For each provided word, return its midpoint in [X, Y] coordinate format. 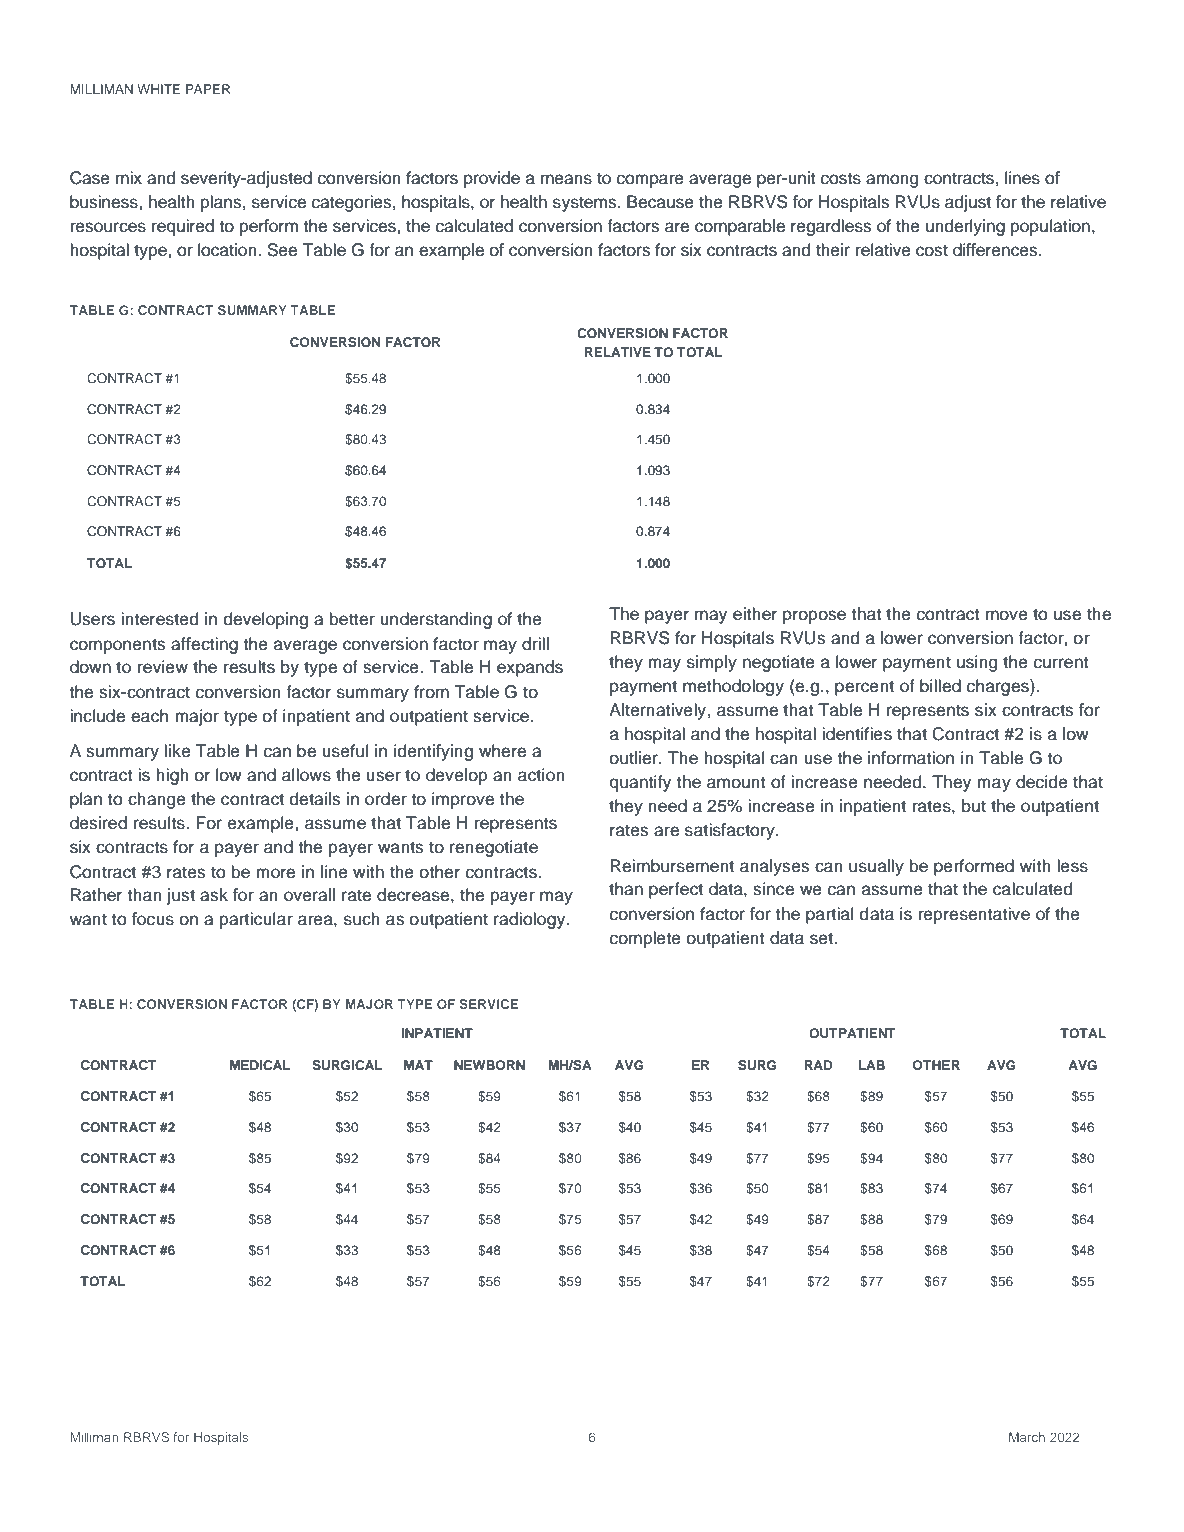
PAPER [208, 89]
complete [645, 939]
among [892, 181]
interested [159, 619]
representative [974, 915]
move [1007, 615]
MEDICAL [260, 1065]
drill [535, 644]
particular [256, 920]
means [566, 179]
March [1027, 1437]
